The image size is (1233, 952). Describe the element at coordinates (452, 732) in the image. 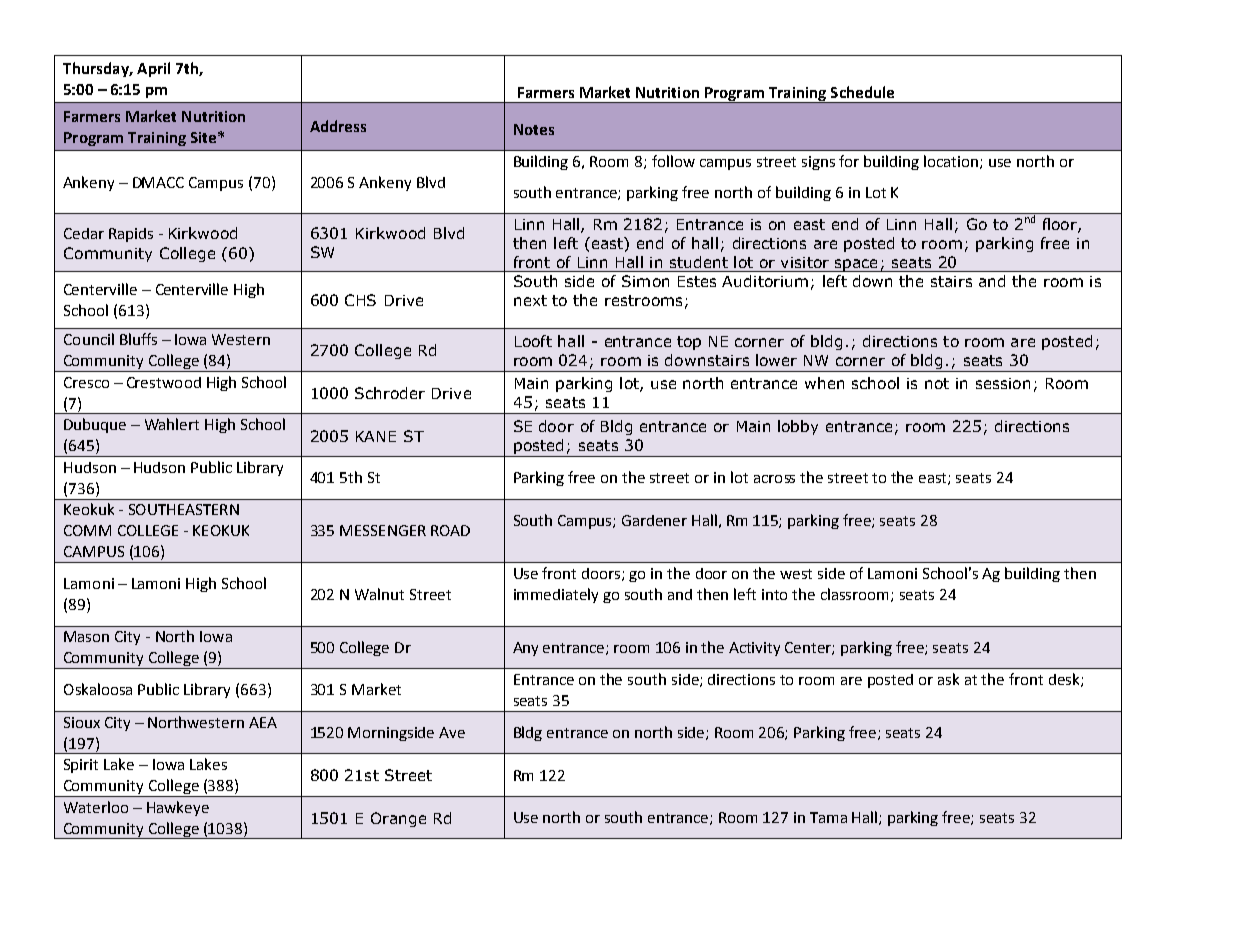

I see `Ave` at that location.
